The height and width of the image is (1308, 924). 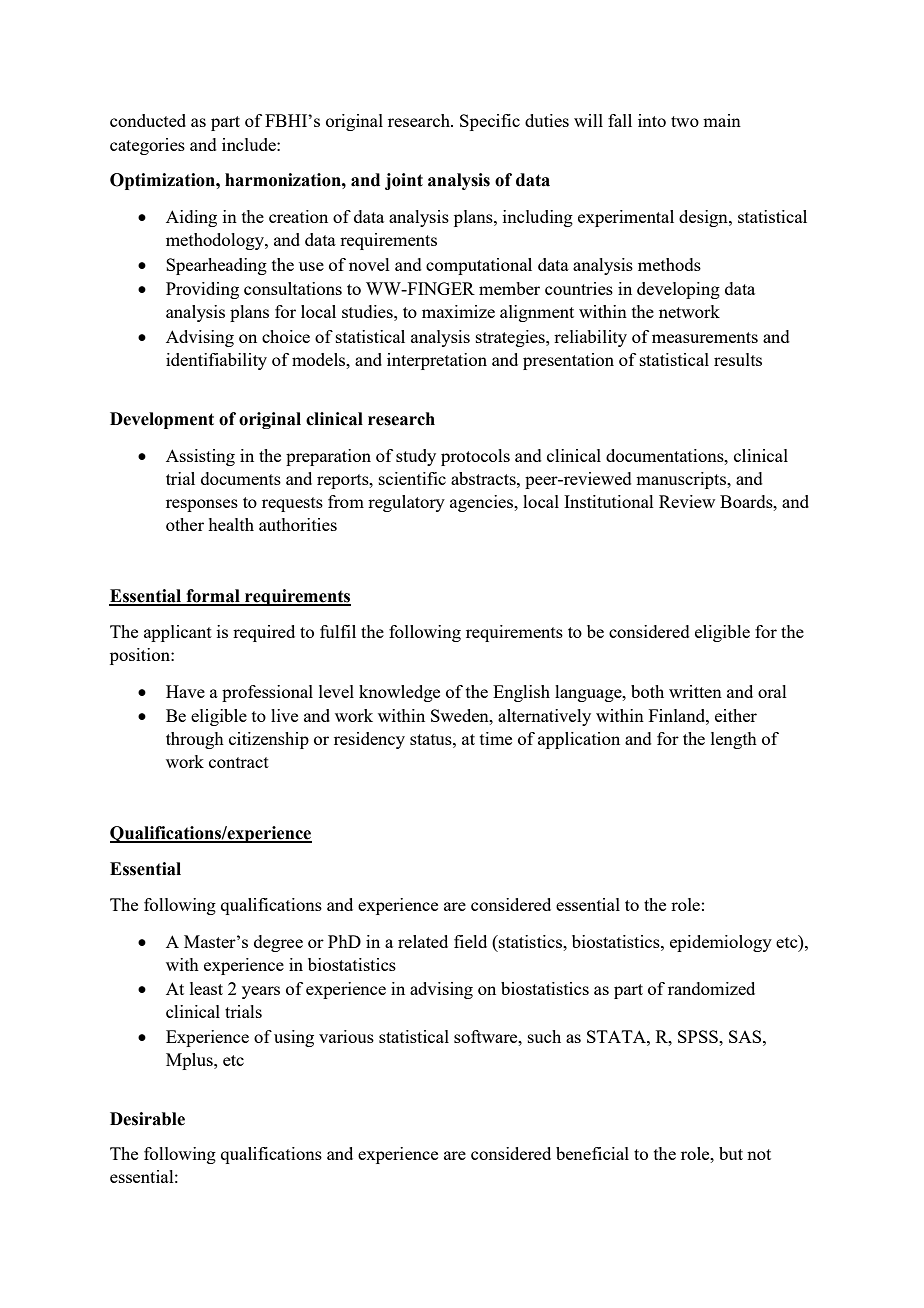 I want to click on contract, so click(x=239, y=762).
